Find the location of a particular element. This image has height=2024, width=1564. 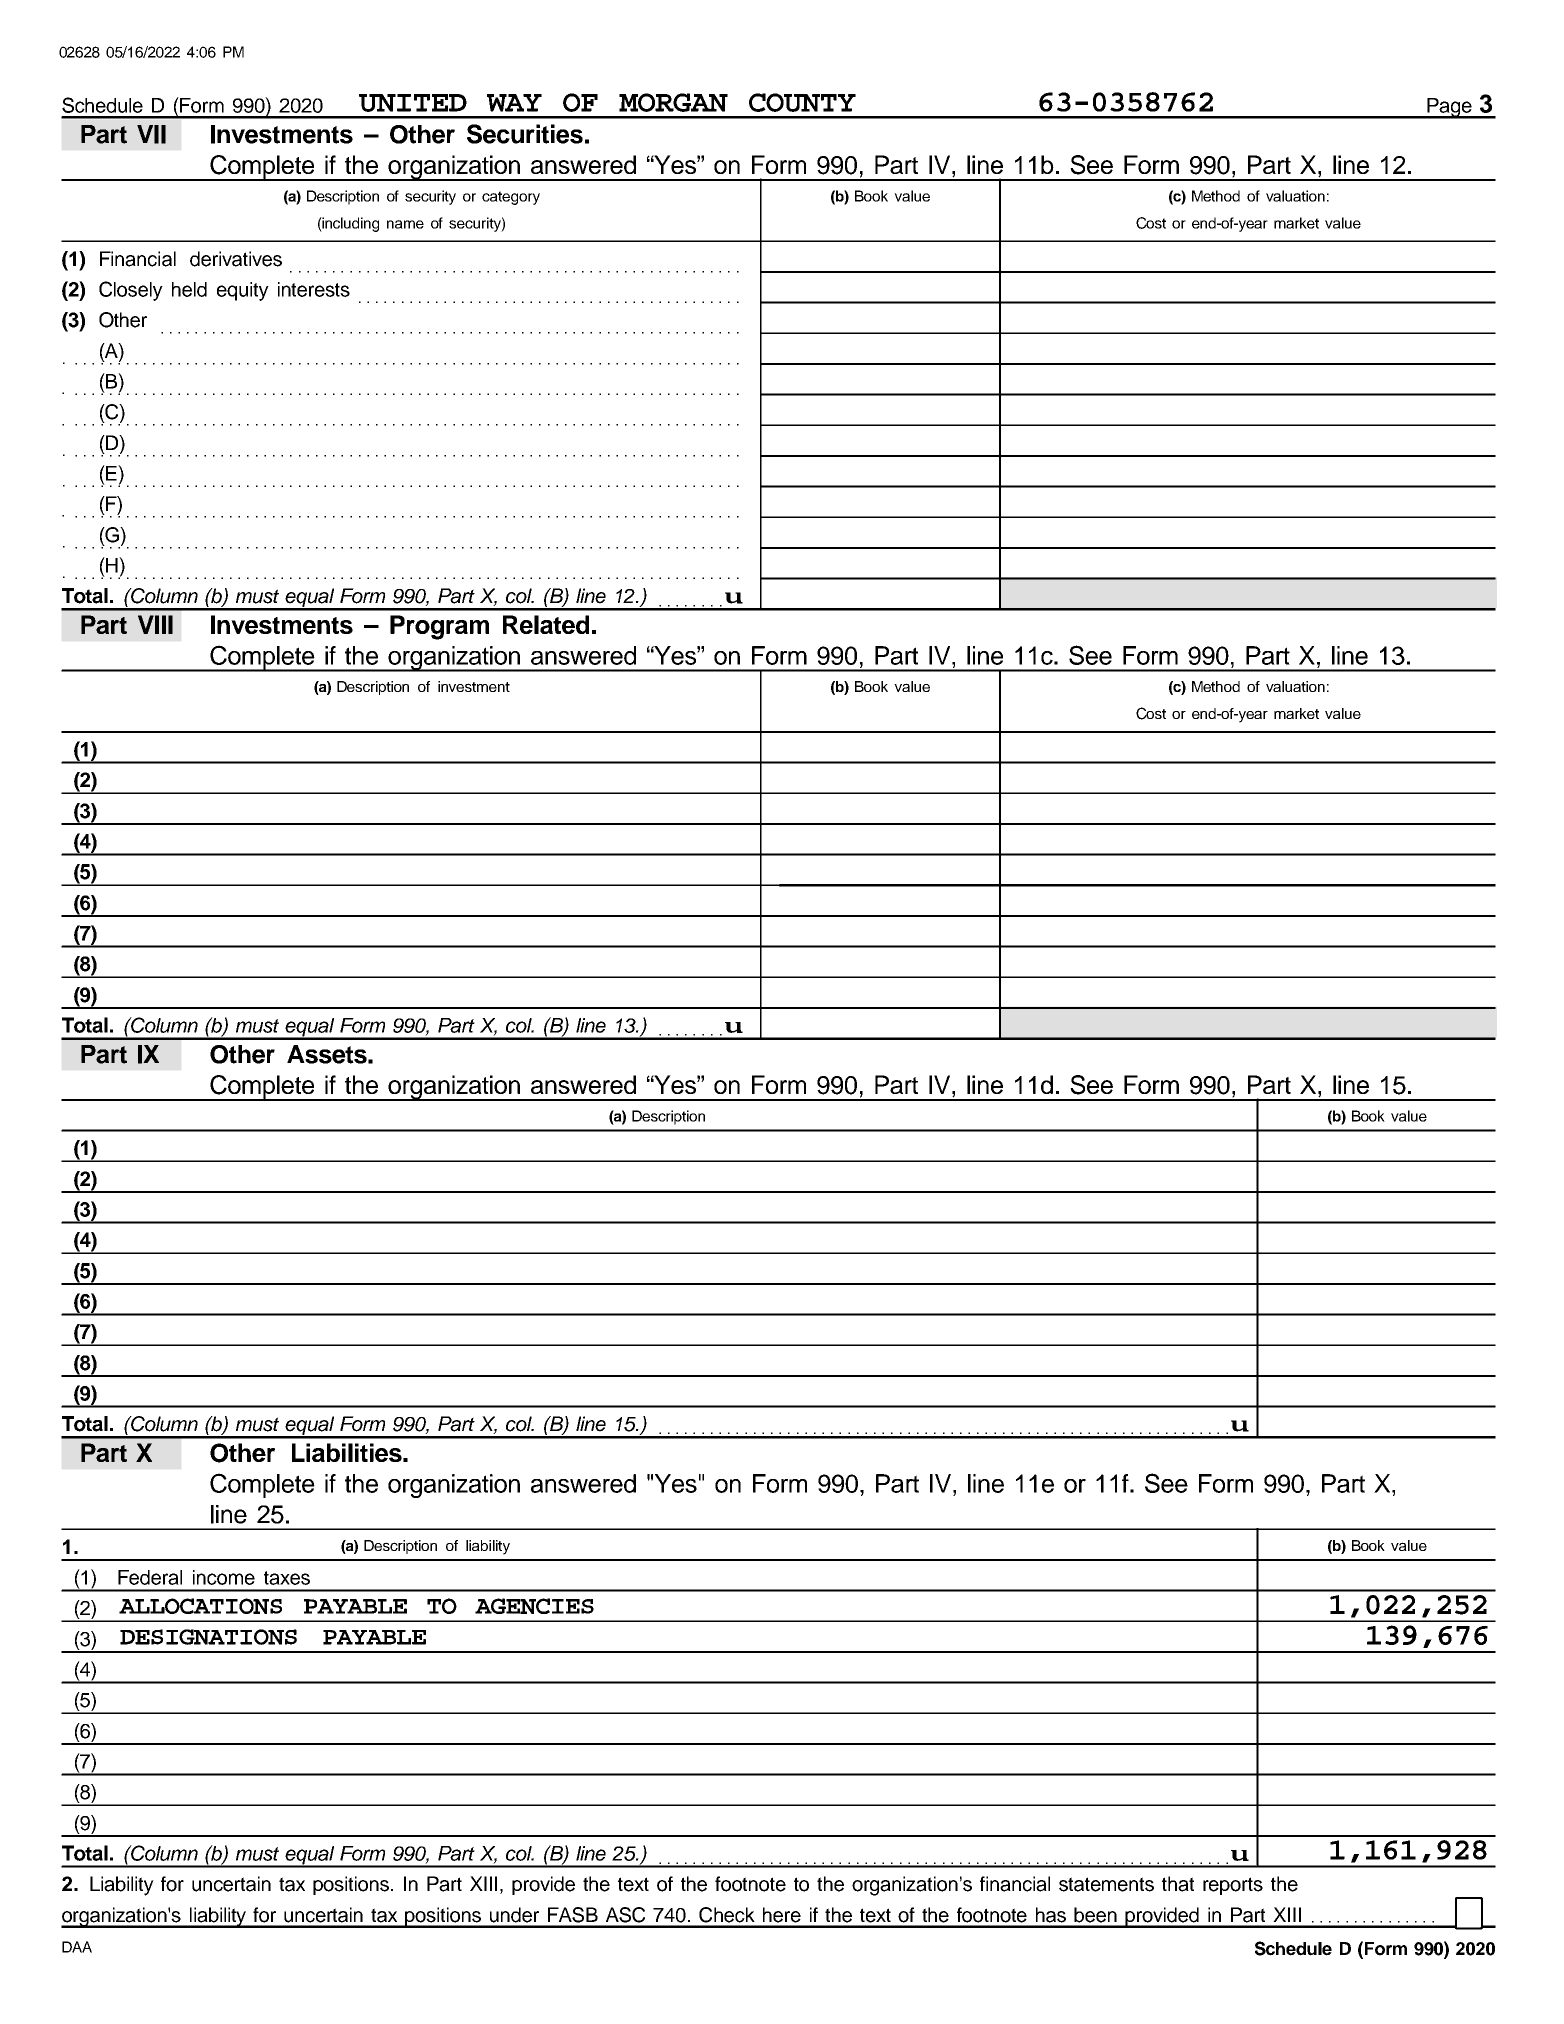

reports is located at coordinates (1233, 1886).
